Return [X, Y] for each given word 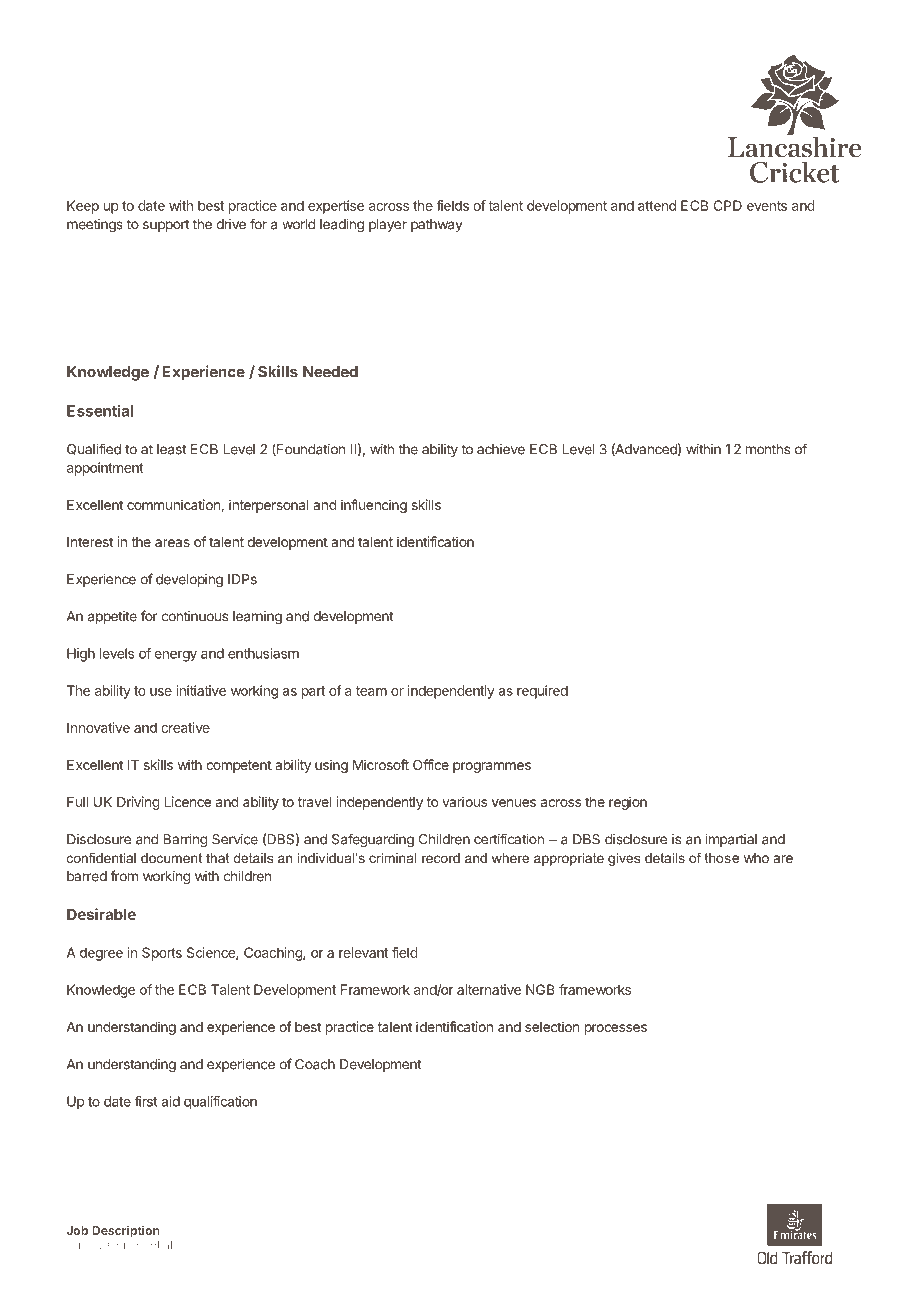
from [124, 876]
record [441, 858]
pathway [436, 225]
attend [657, 205]
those [722, 858]
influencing [374, 506]
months [768, 449]
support [166, 226]
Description [126, 1231]
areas [172, 543]
